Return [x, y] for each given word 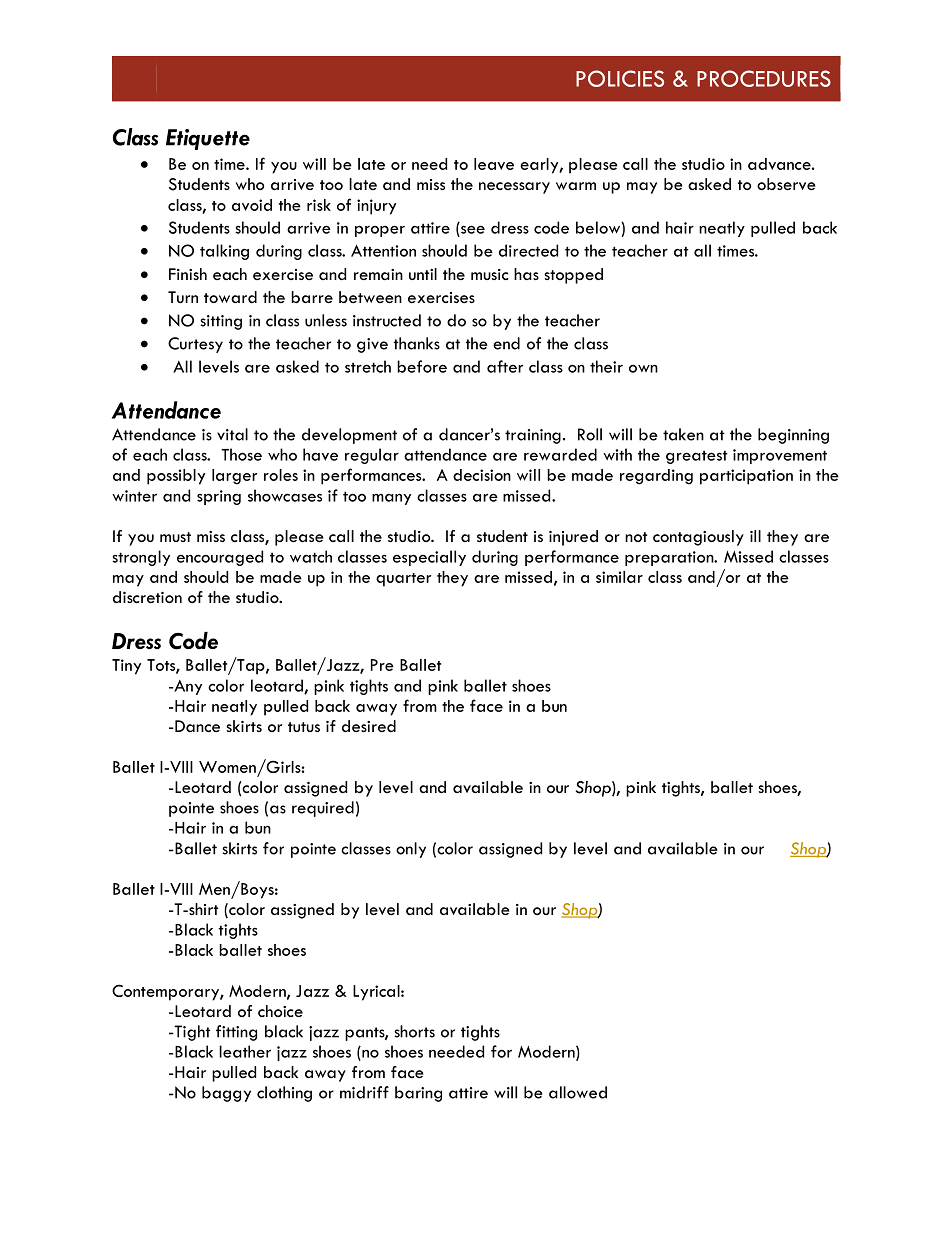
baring [418, 1094]
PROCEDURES [764, 78]
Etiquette [208, 139]
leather [245, 1051]
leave [494, 164]
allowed [578, 1092]
